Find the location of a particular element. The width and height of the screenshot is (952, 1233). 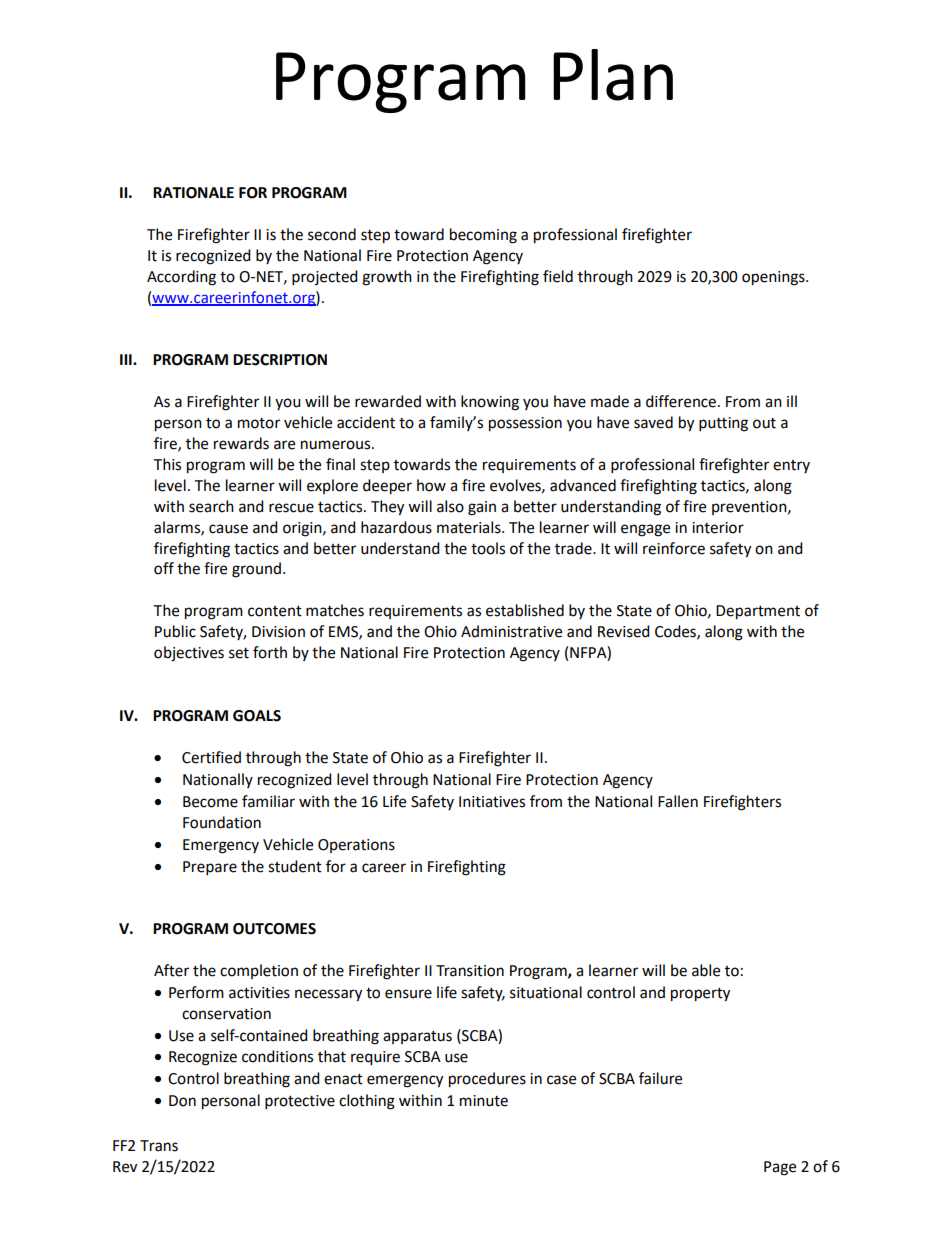

Don is located at coordinates (182, 1101).
